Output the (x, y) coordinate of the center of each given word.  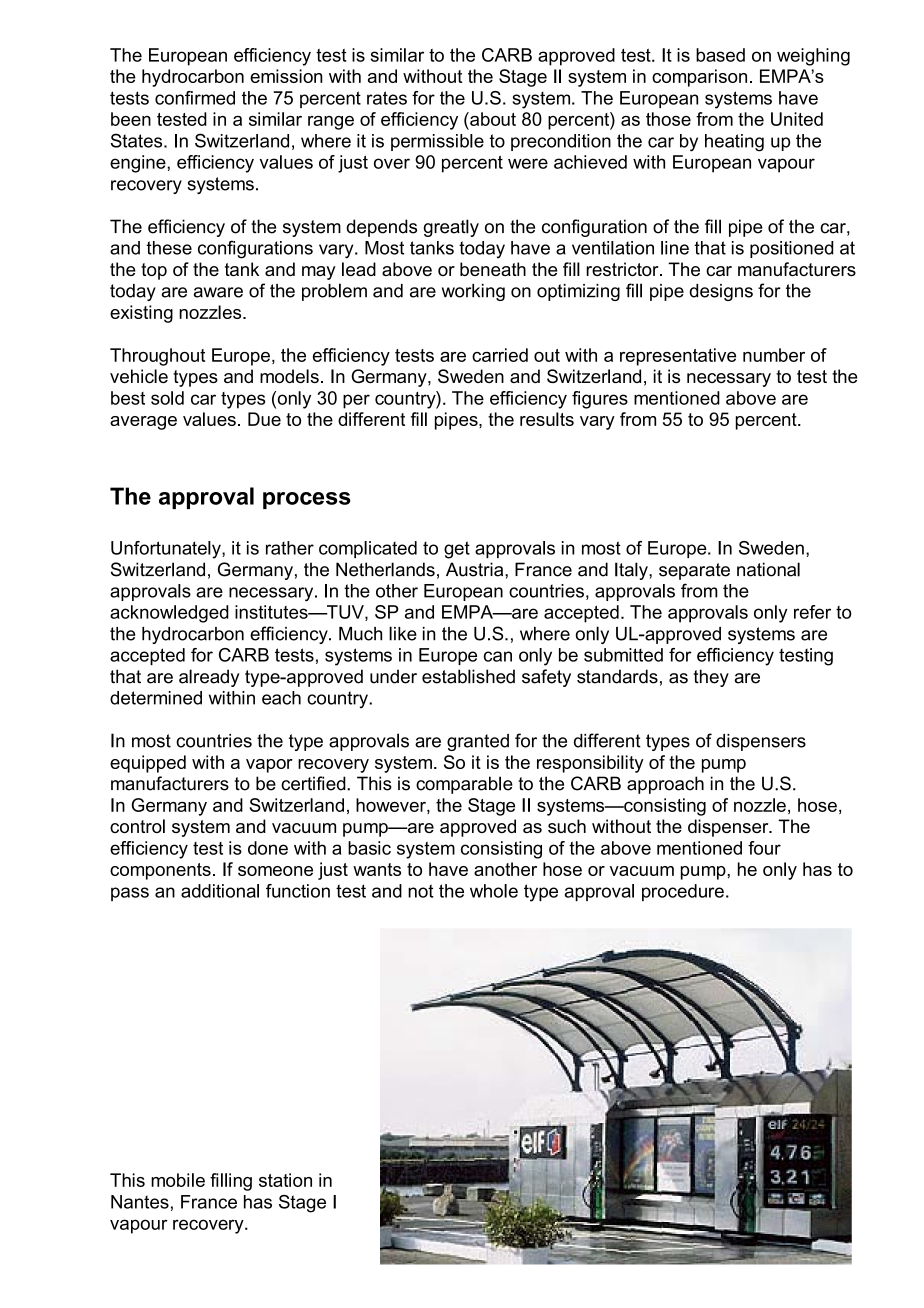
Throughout (157, 357)
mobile (178, 1180)
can (498, 656)
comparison (699, 78)
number (774, 355)
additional (220, 891)
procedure (683, 892)
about (492, 119)
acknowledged (169, 614)
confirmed (195, 98)
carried (500, 355)
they (711, 678)
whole (494, 891)
